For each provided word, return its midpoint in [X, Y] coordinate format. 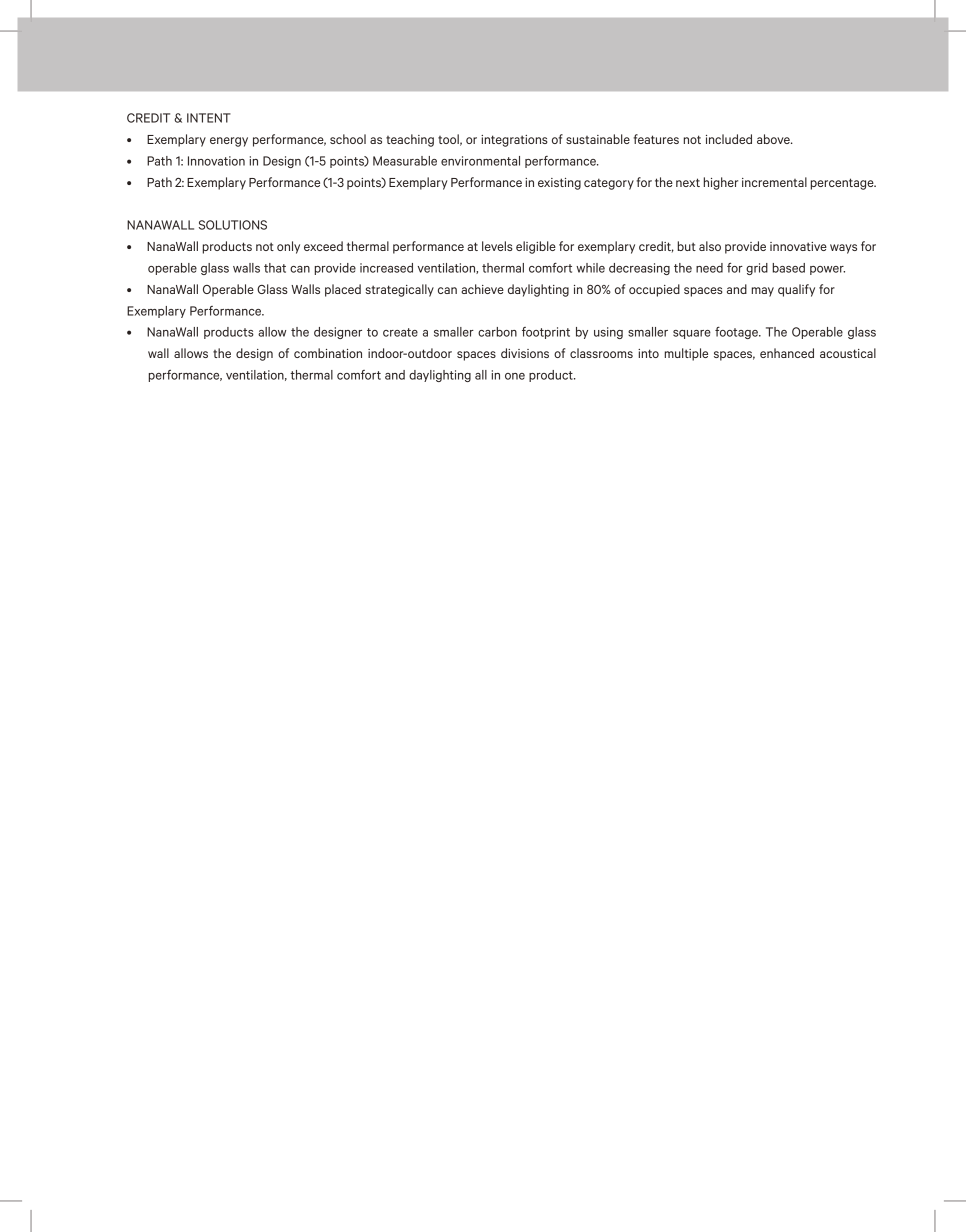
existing [559, 184]
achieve [482, 289]
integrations [514, 141]
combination [328, 353]
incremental [774, 182]
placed [343, 290]
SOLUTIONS [233, 225]
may [763, 292]
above [774, 139]
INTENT [209, 118]
